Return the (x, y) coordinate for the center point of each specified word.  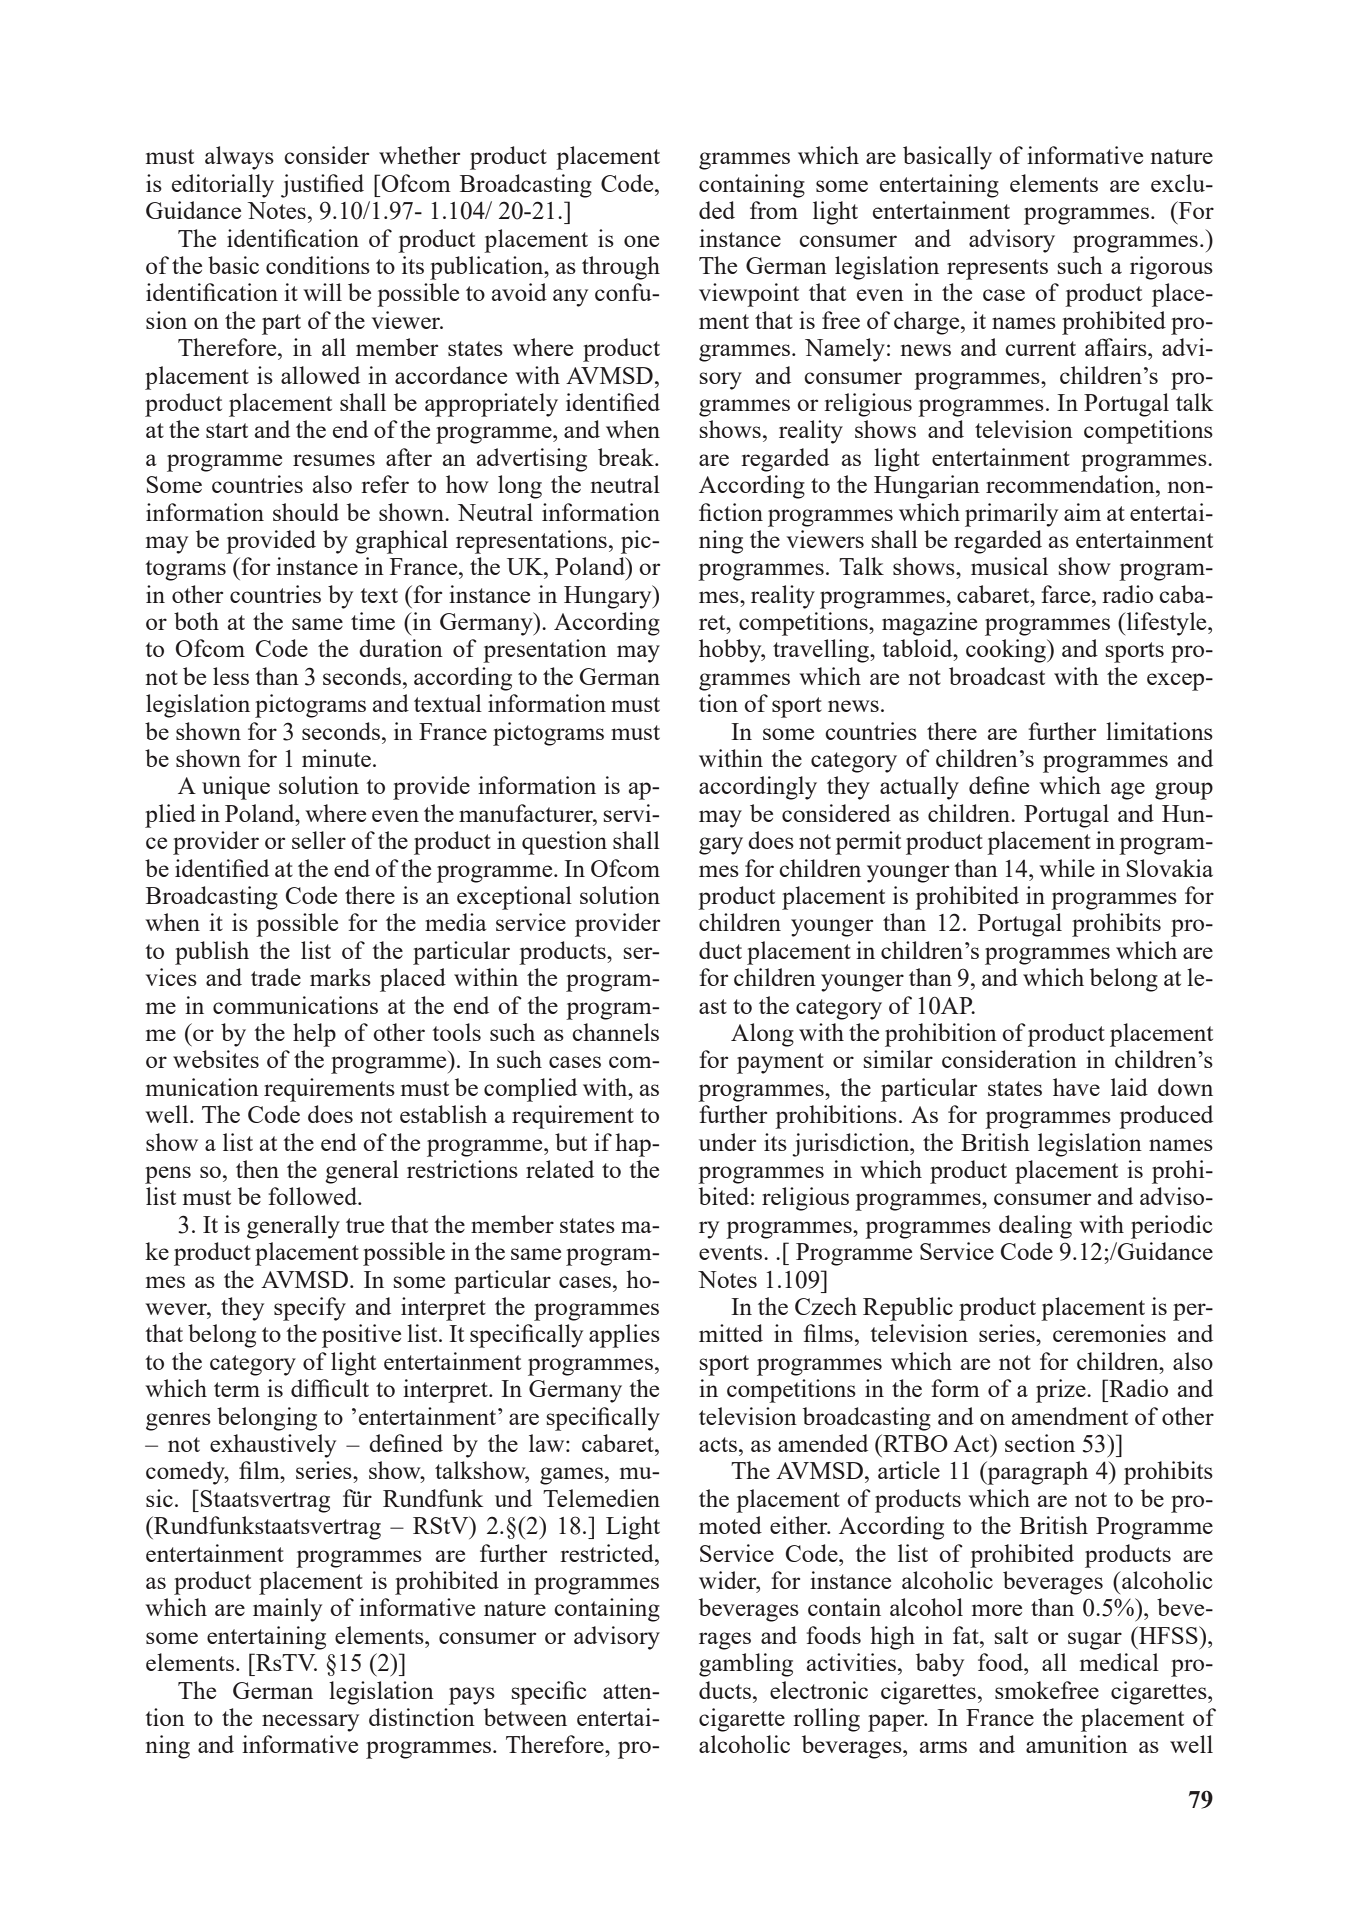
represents (997, 269)
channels (615, 1032)
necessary (310, 1723)
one (641, 241)
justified (322, 186)
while (1067, 868)
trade (276, 977)
